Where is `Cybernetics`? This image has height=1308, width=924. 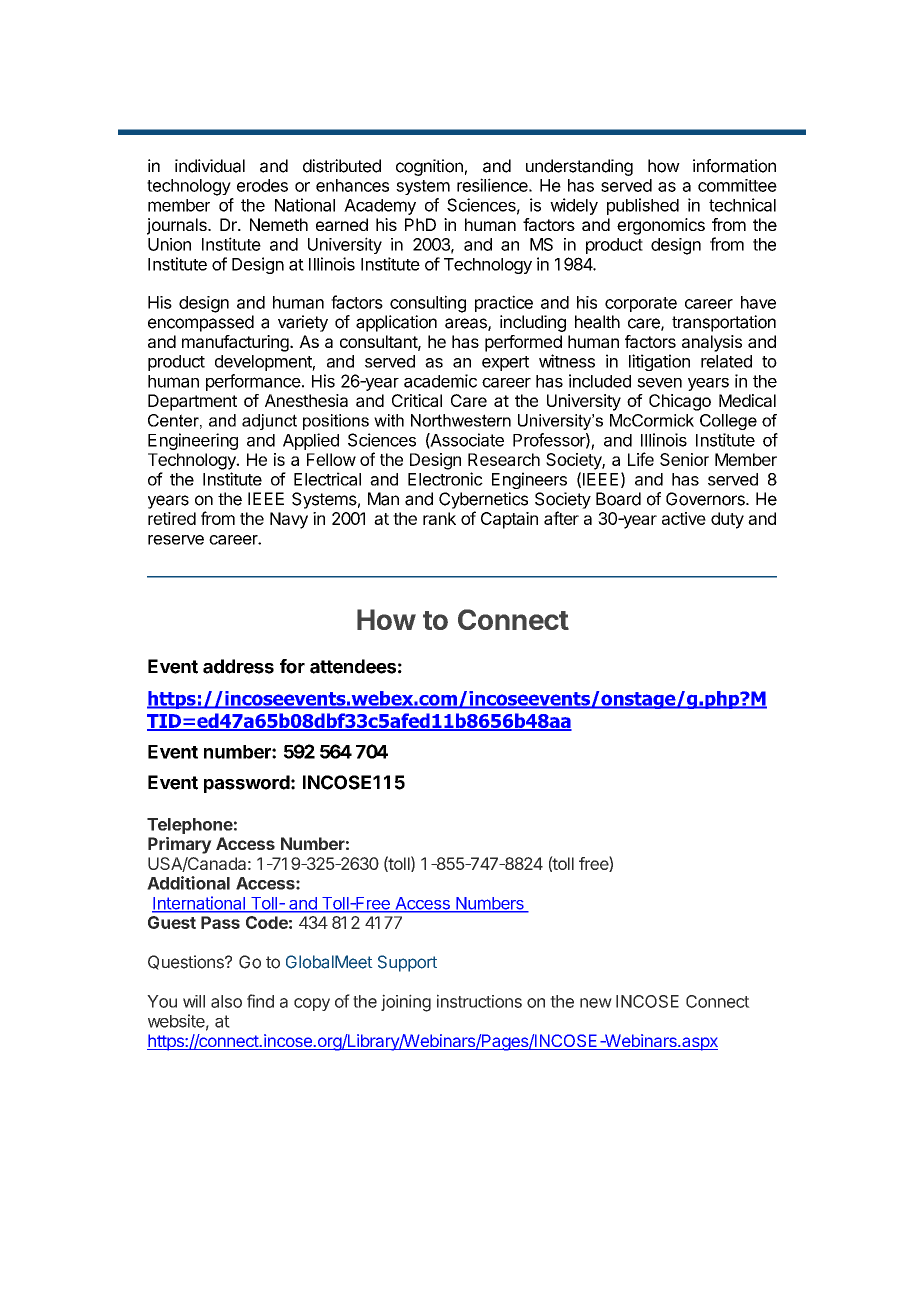
Cybernetics is located at coordinates (483, 500).
